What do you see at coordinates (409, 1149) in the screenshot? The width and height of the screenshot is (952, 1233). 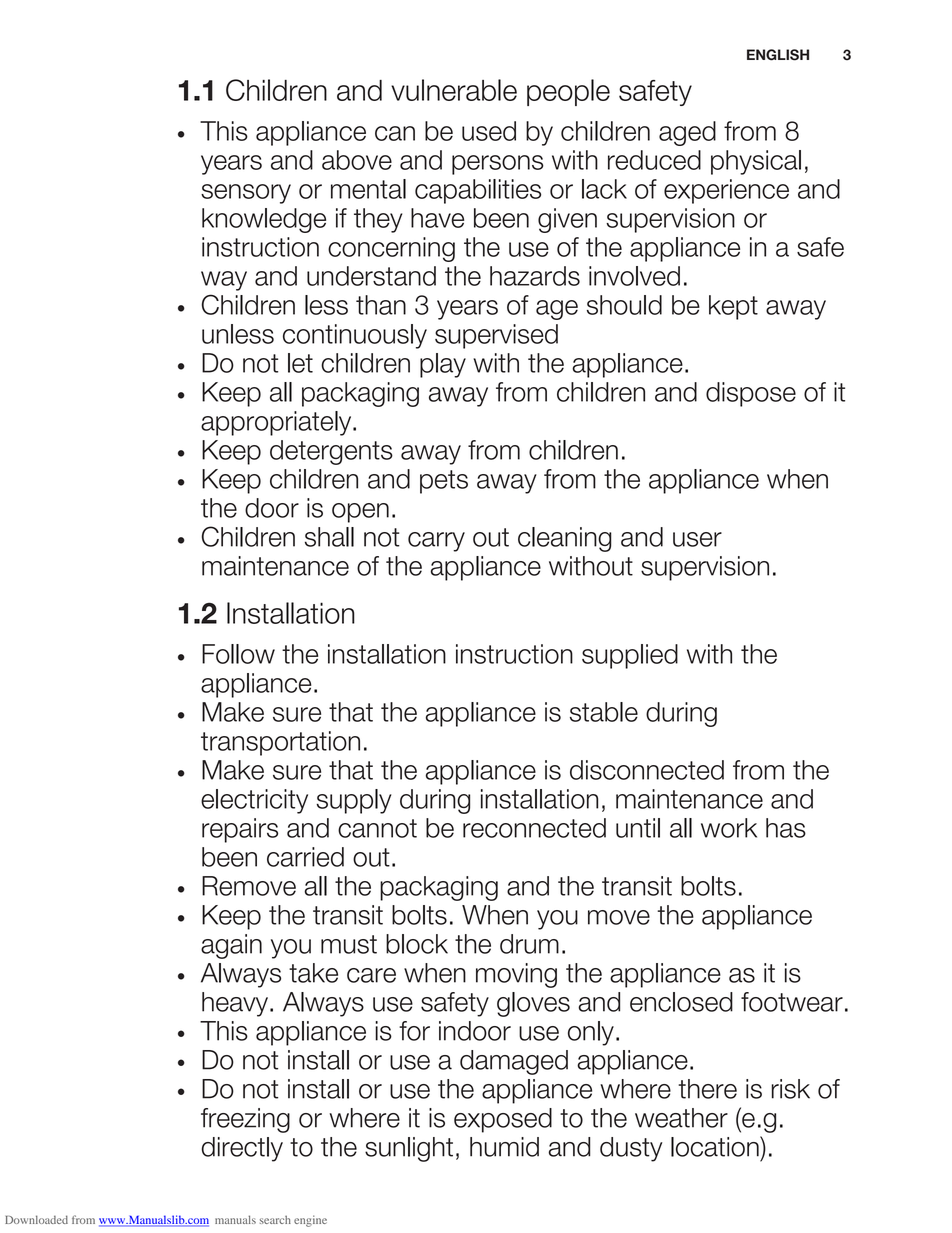 I see `sunlight` at bounding box center [409, 1149].
